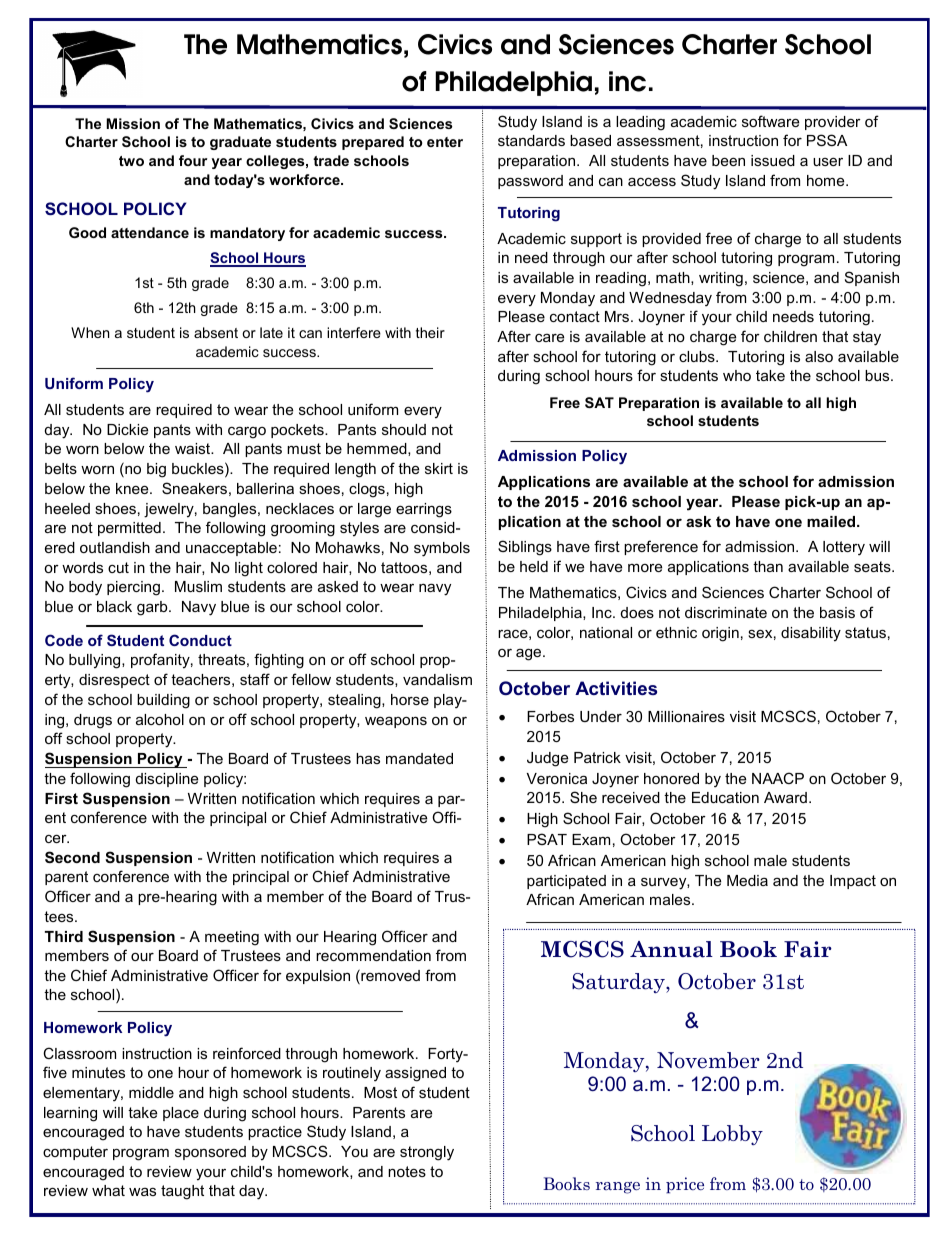 This page has height=1233, width=952. Describe the element at coordinates (811, 634) in the page. I see `disability` at that location.
